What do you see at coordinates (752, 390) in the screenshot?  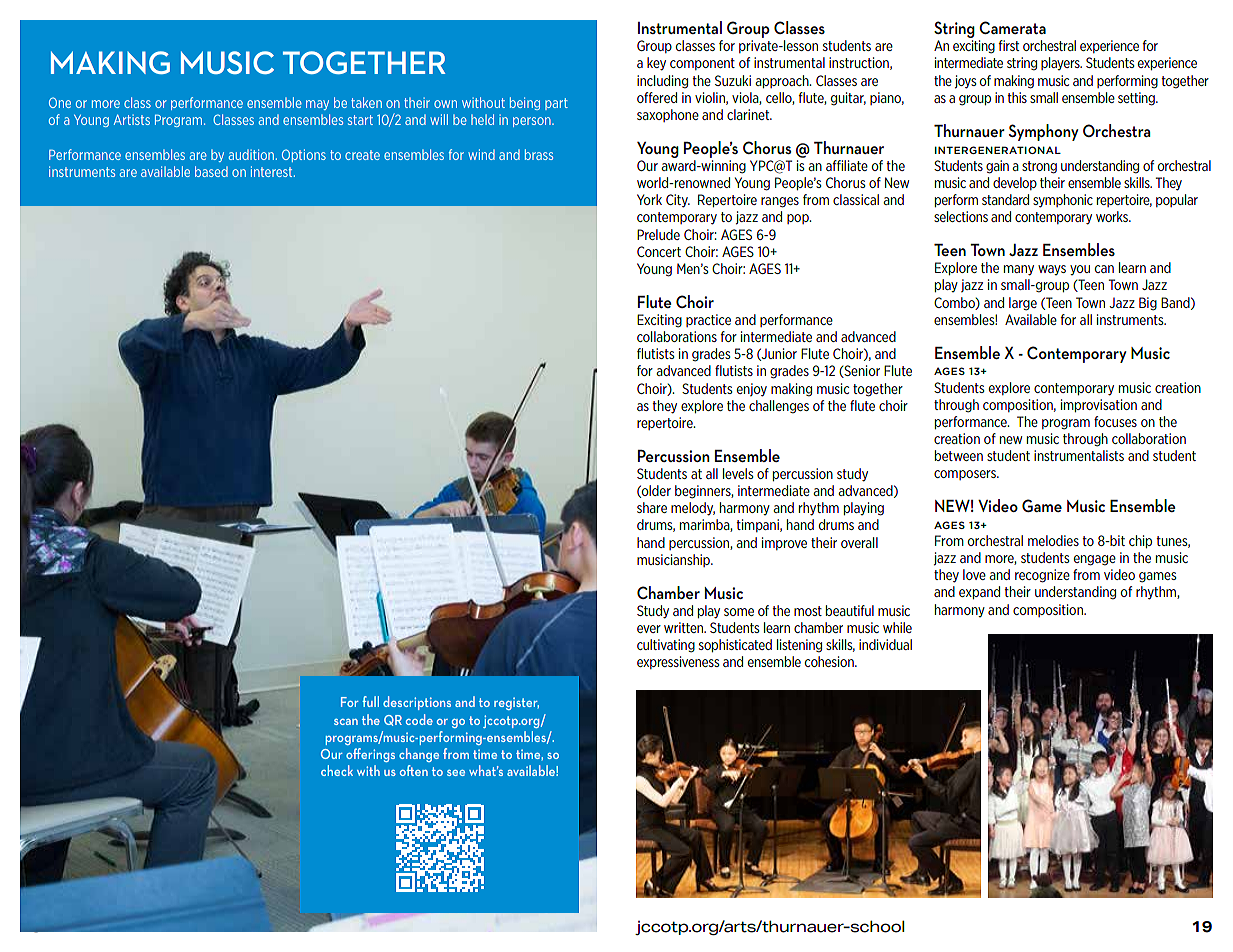 I see `enjoy` at bounding box center [752, 390].
